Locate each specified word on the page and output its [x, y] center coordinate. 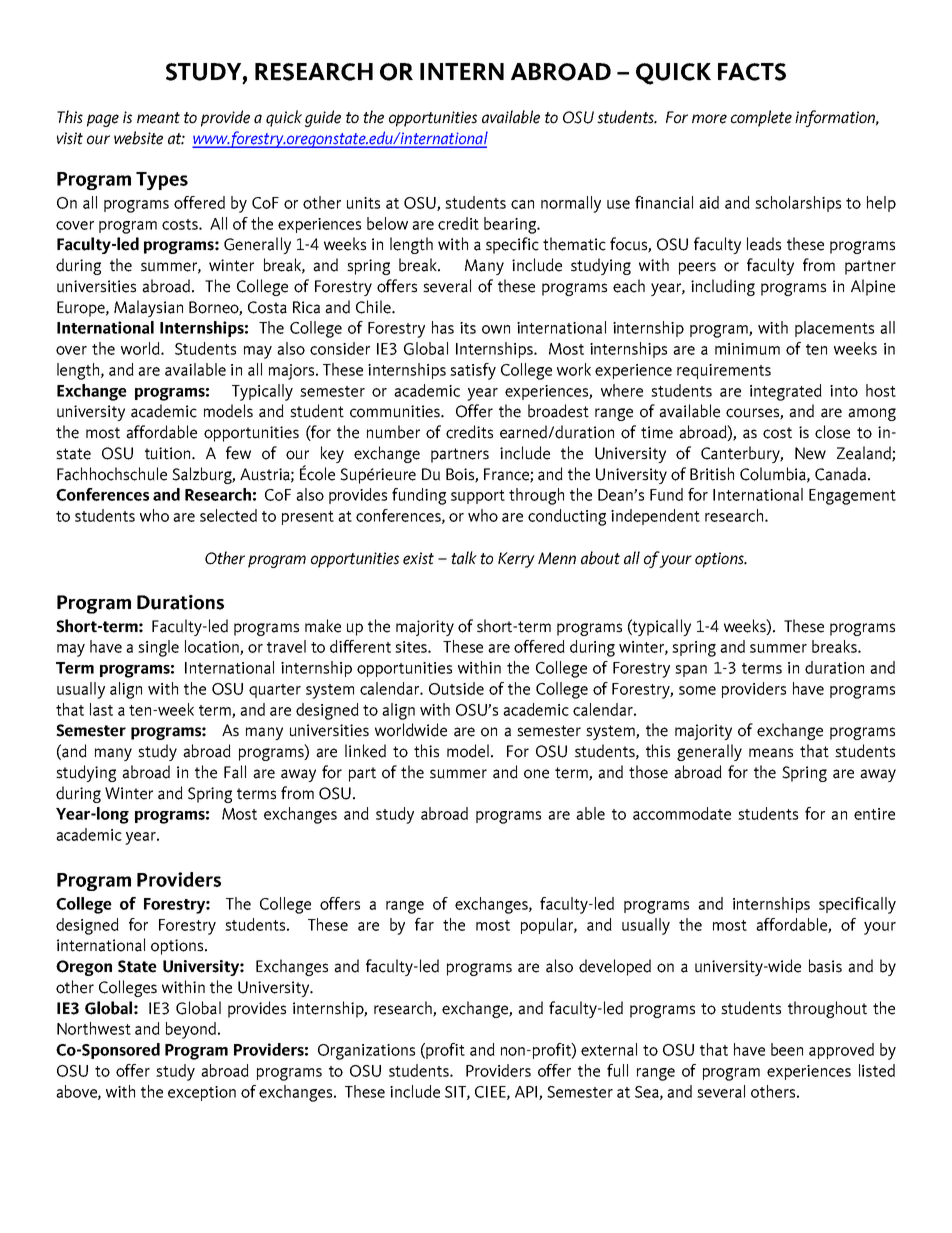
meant [158, 118]
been [787, 1049]
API [527, 1093]
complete [761, 118]
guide [323, 118]
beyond [192, 1030]
